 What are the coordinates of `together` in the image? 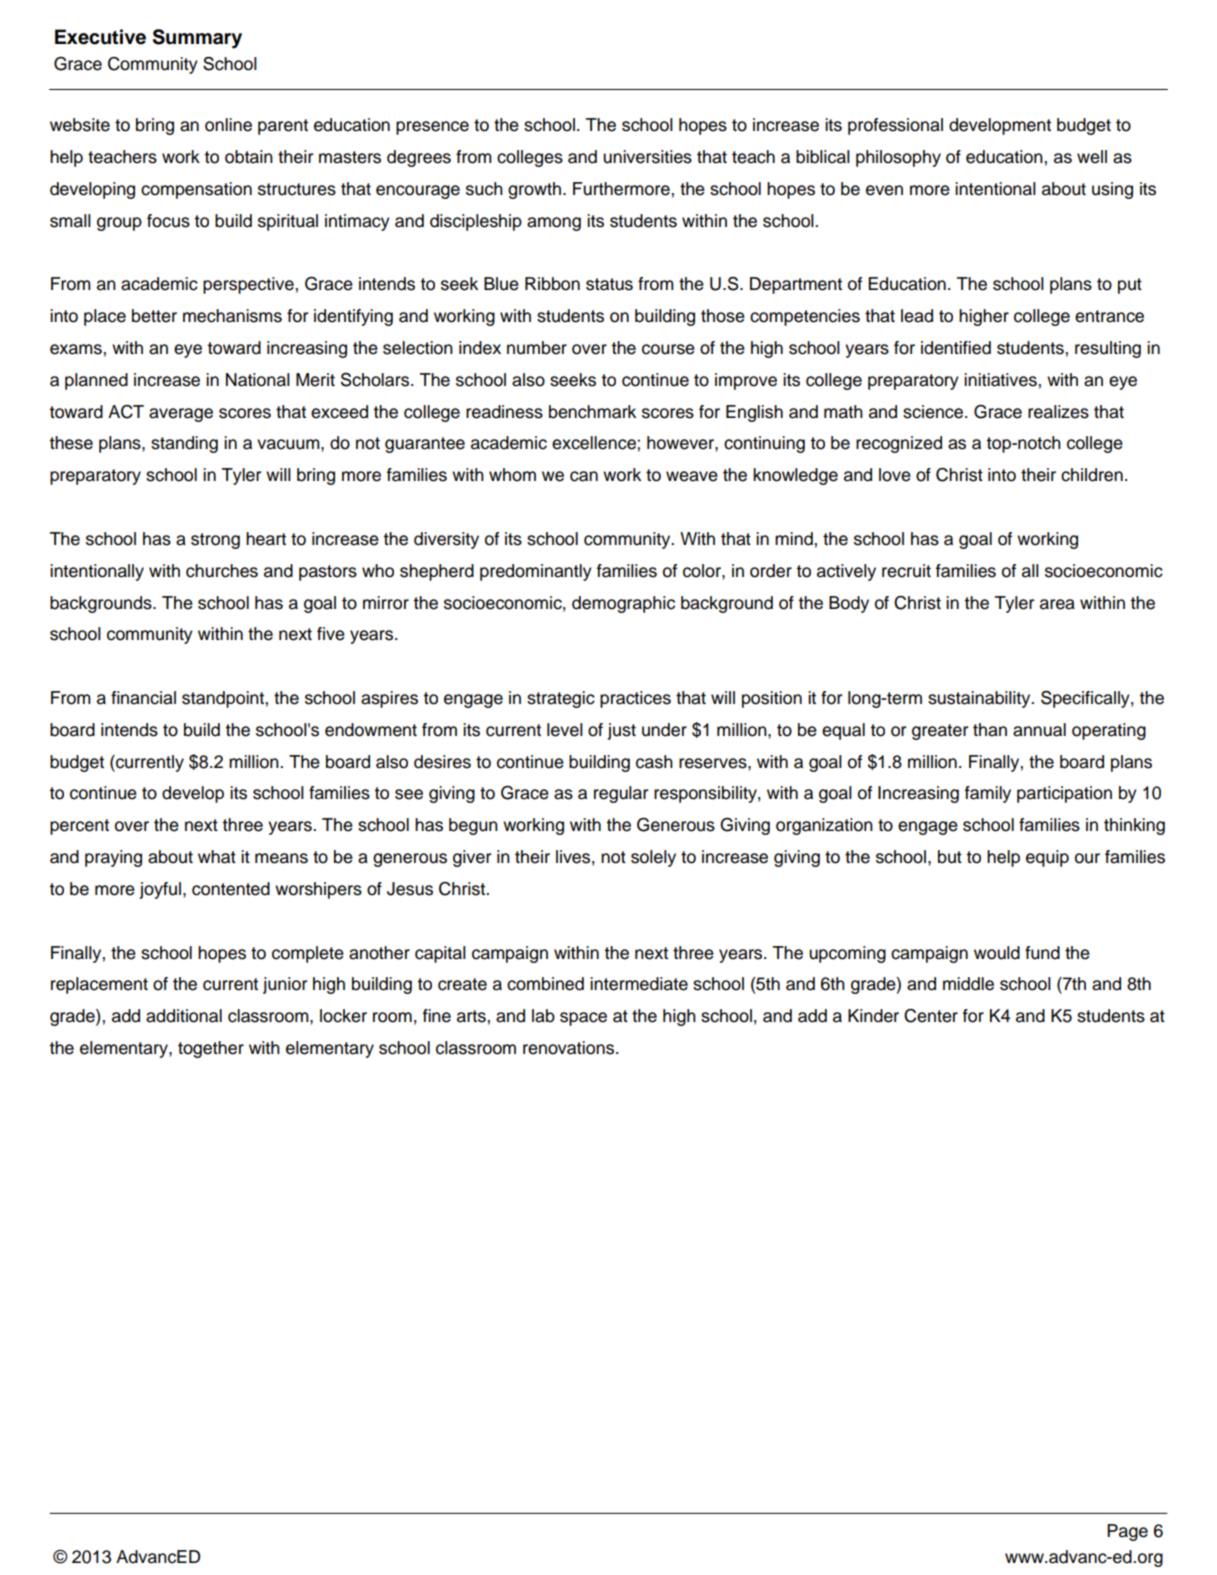 It's located at (211, 1049).
